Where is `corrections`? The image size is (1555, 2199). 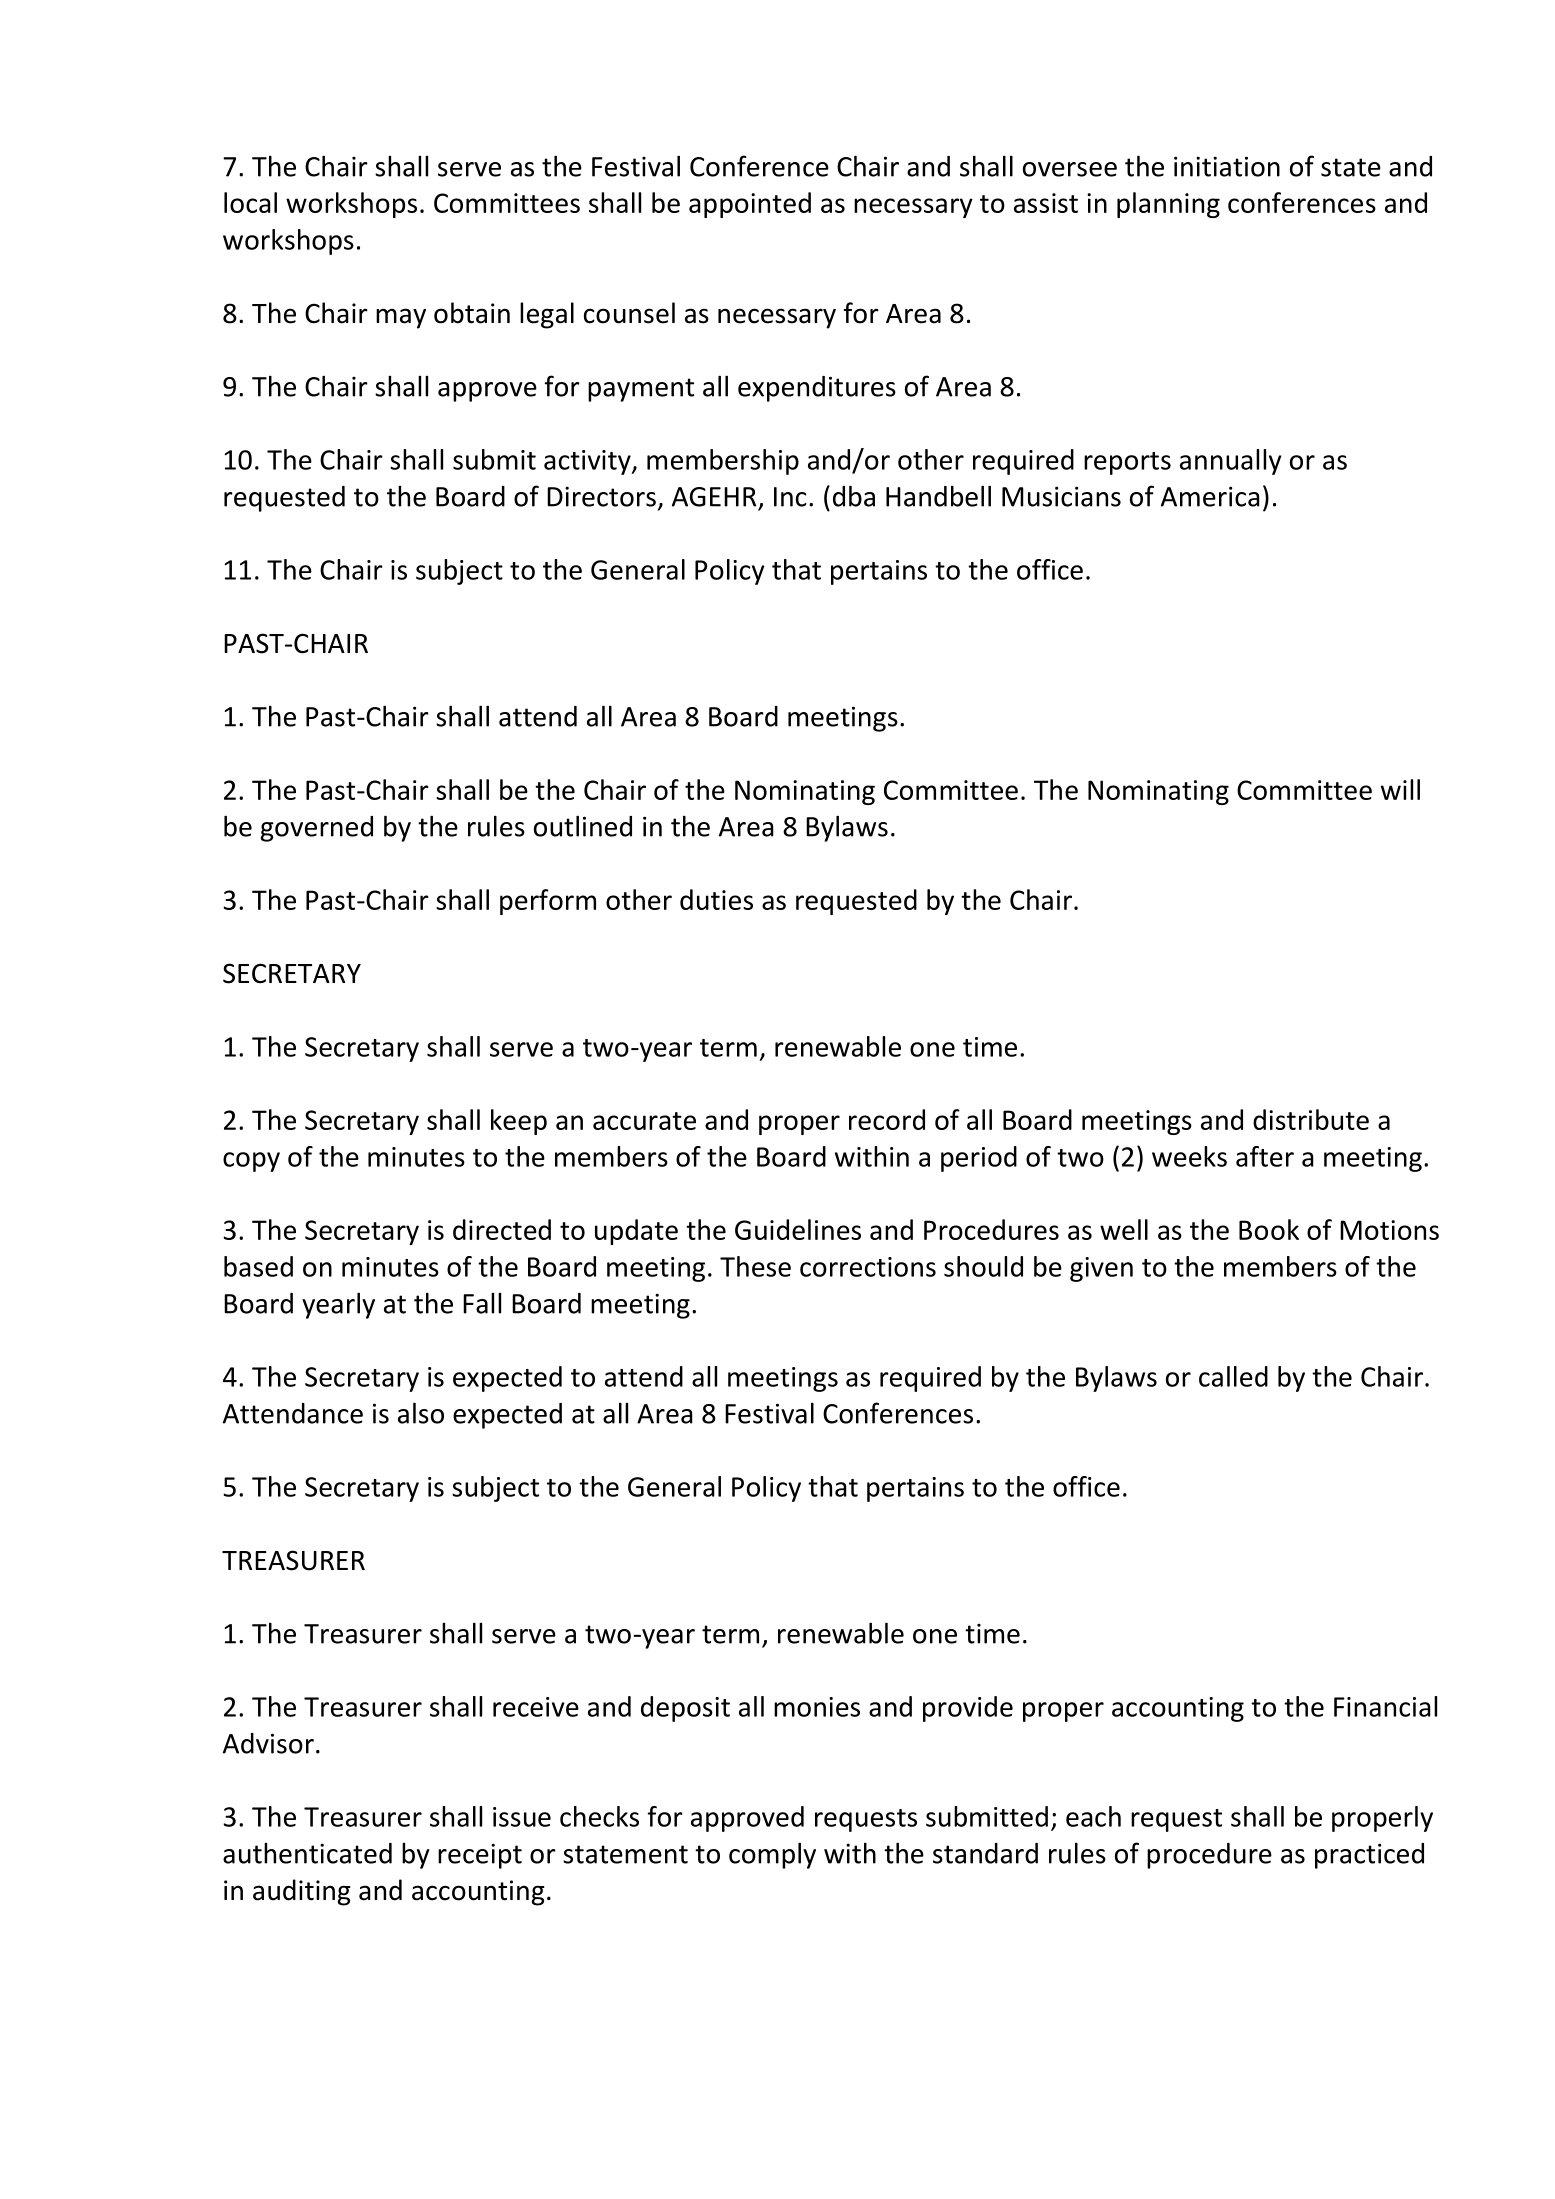 corrections is located at coordinates (868, 1267).
